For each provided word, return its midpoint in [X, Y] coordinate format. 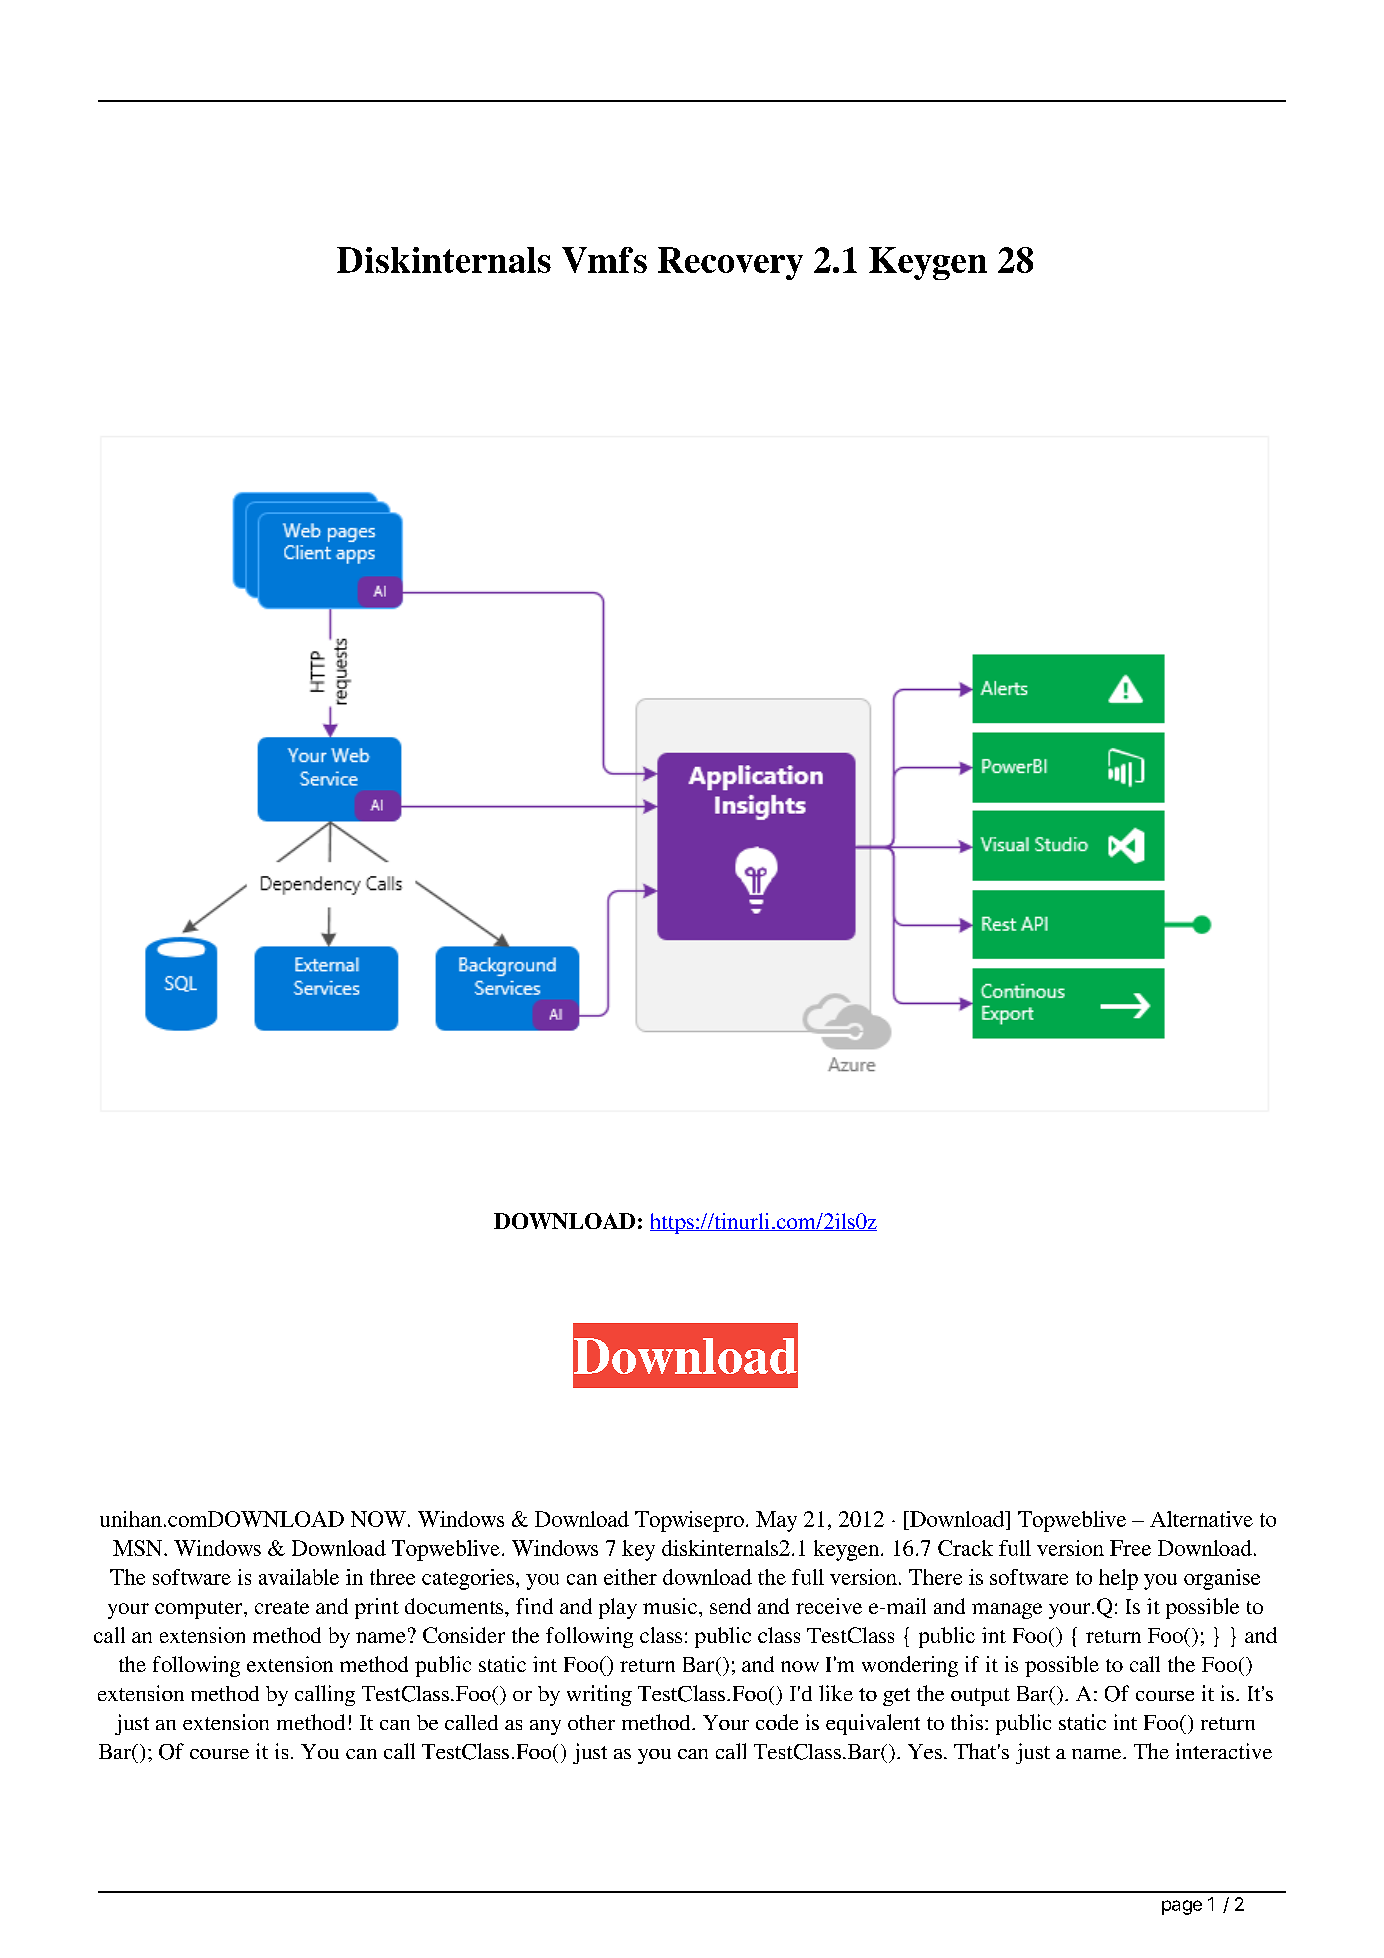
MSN [139, 1548]
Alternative [1201, 1519]
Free [1130, 1548]
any [545, 1727]
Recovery [730, 263]
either [630, 1577]
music [671, 1606]
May [776, 1521]
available [299, 1577]
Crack [965, 1548]
